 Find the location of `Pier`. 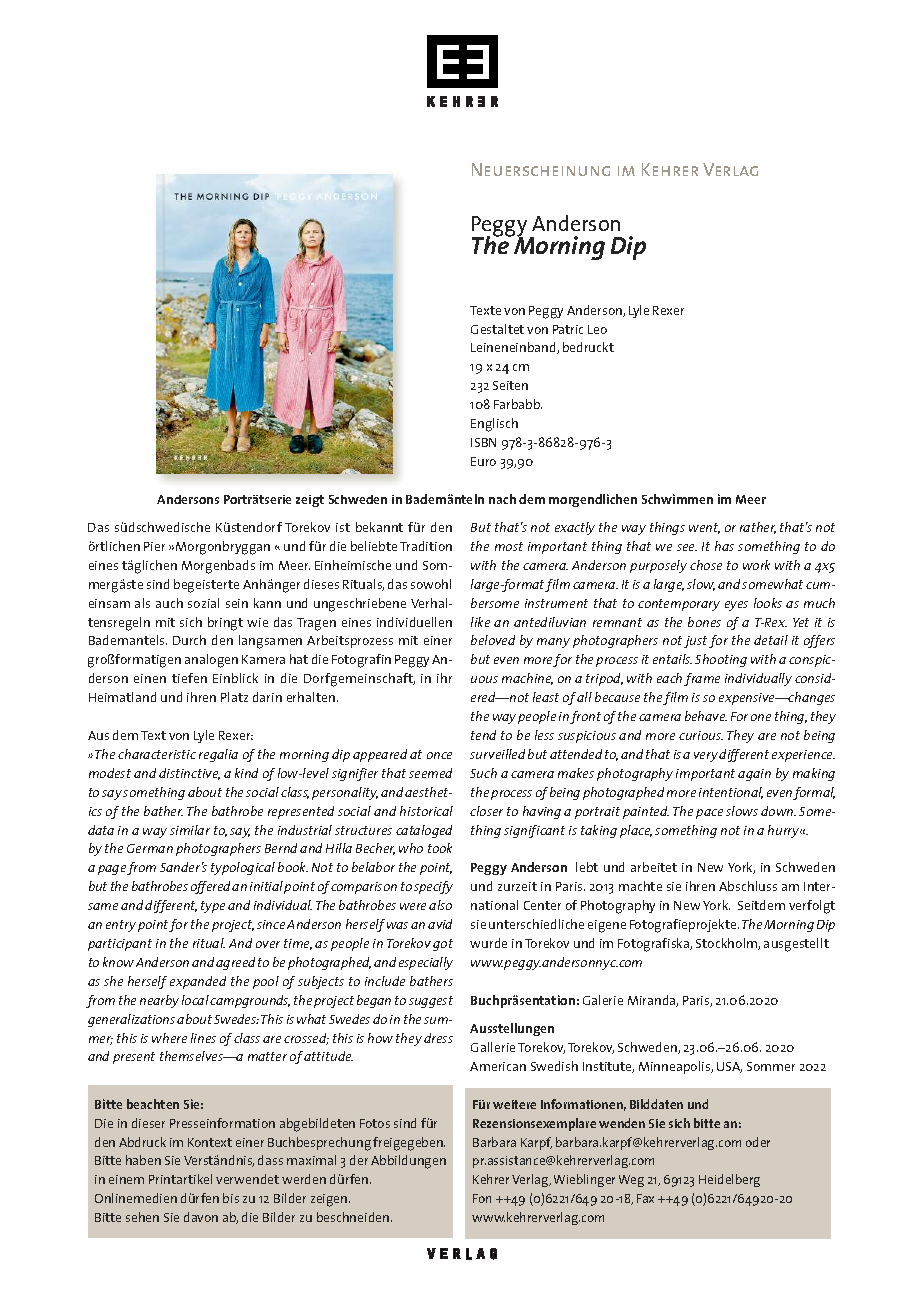

Pier is located at coordinates (154, 546).
